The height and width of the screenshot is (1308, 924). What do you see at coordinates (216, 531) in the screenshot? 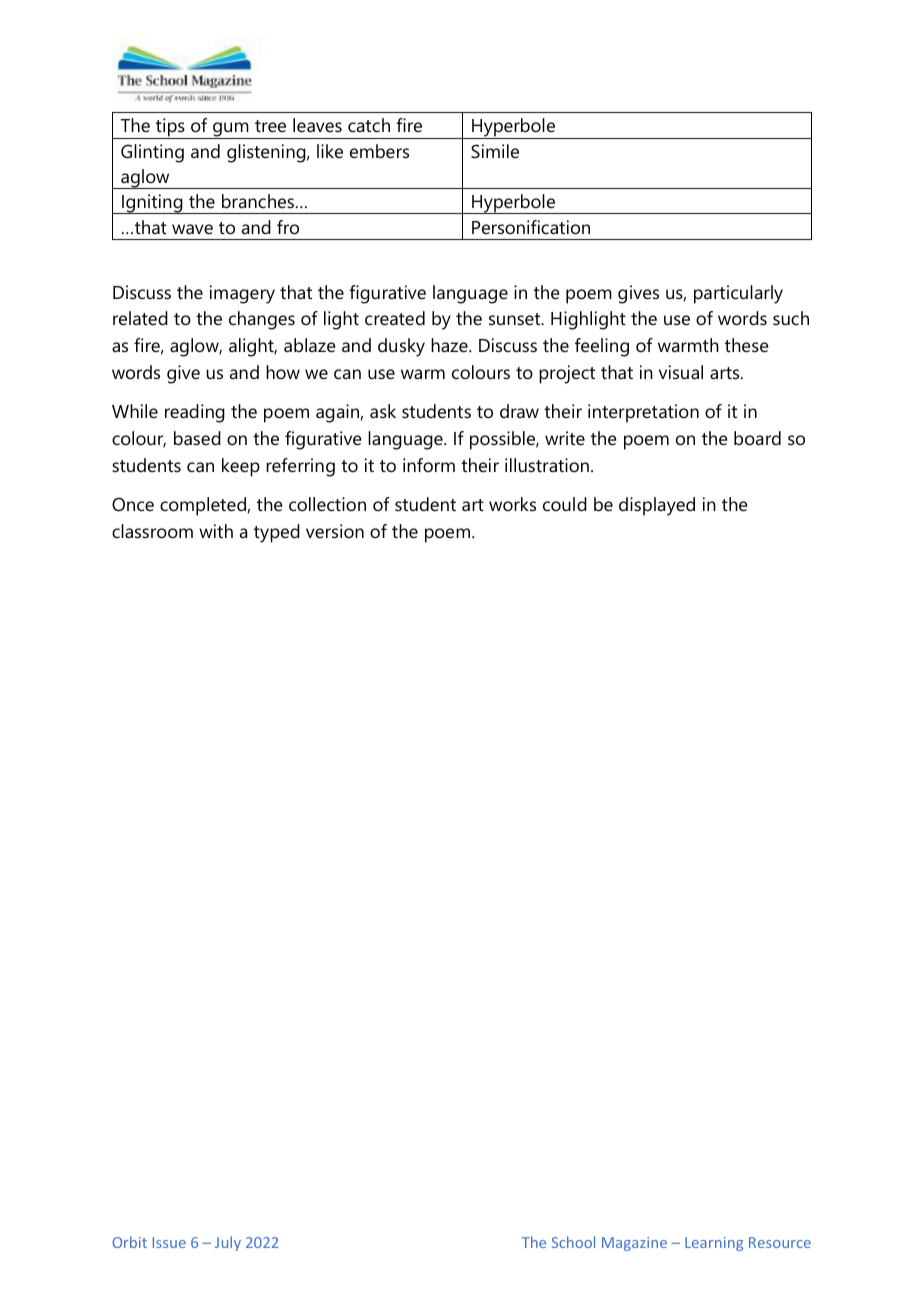
I see `with` at bounding box center [216, 531].
